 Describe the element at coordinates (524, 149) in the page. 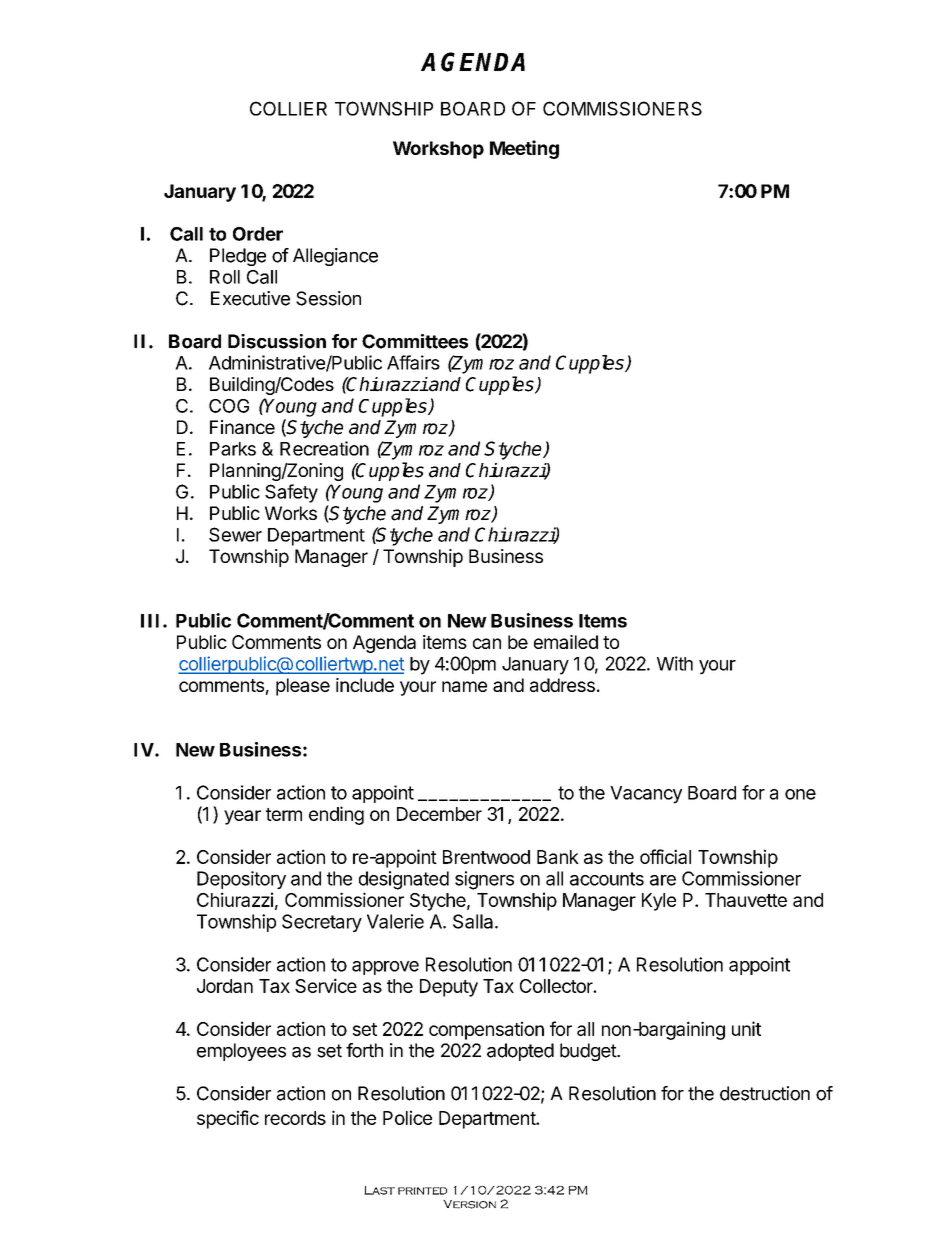

I see `Meeting` at that location.
